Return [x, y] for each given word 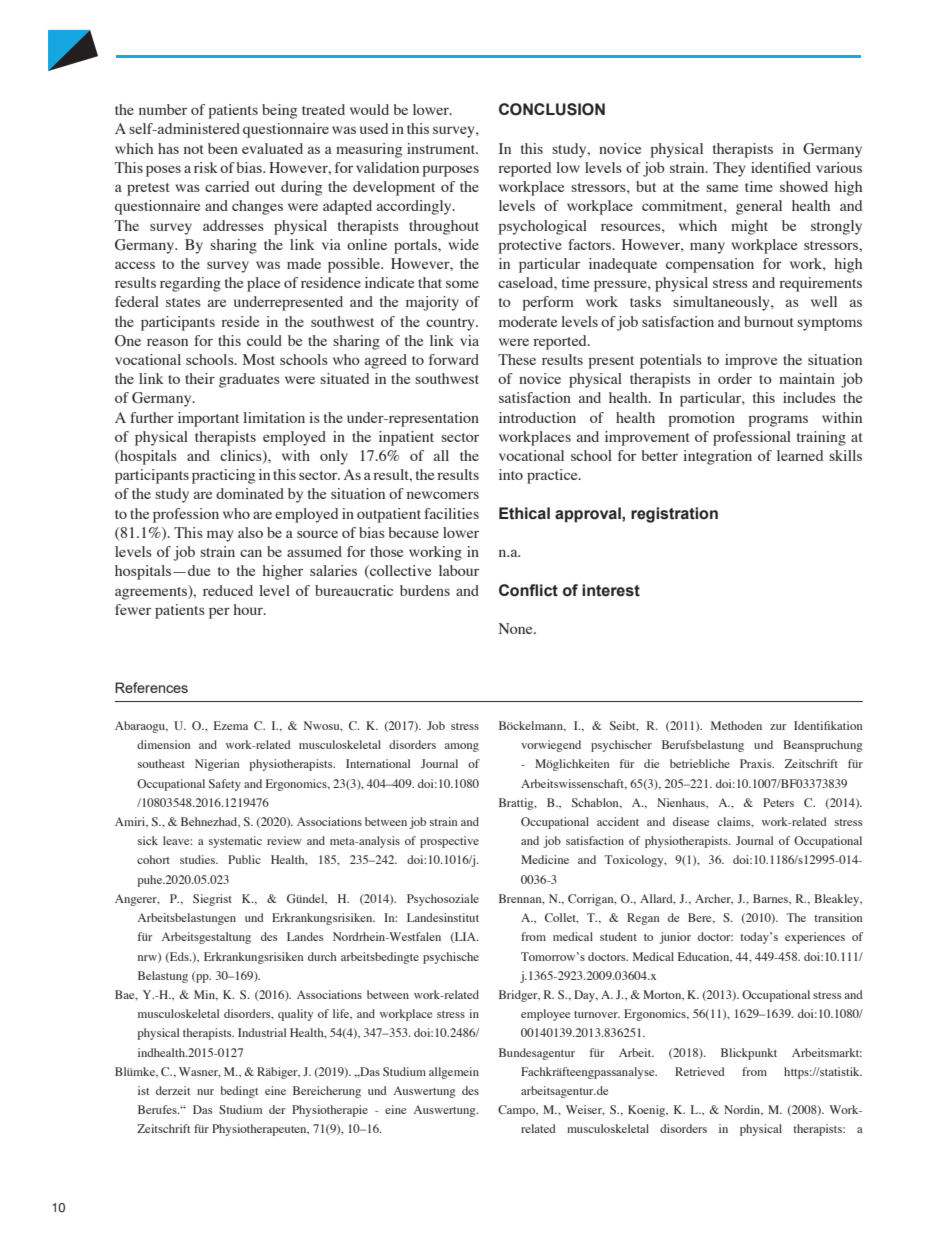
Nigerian [217, 765]
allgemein [454, 1073]
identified [781, 167]
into [511, 474]
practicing [223, 476]
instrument [442, 148]
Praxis [757, 763]
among [461, 747]
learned [800, 455]
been [223, 148]
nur [205, 1092]
